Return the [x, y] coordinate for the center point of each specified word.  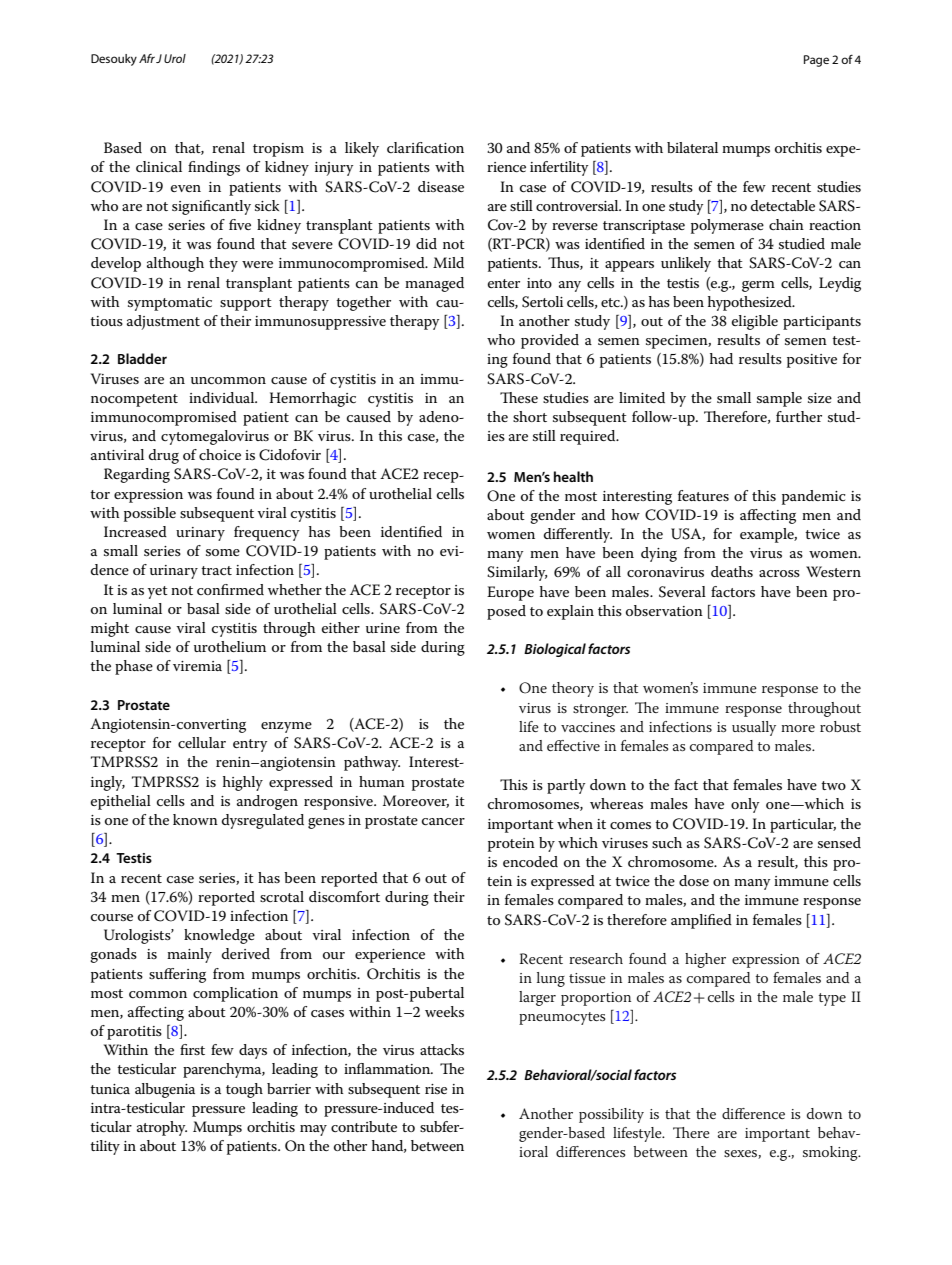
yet [158, 592]
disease [441, 186]
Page [816, 61]
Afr [147, 58]
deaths [732, 571]
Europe [510, 593]
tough [244, 1090]
